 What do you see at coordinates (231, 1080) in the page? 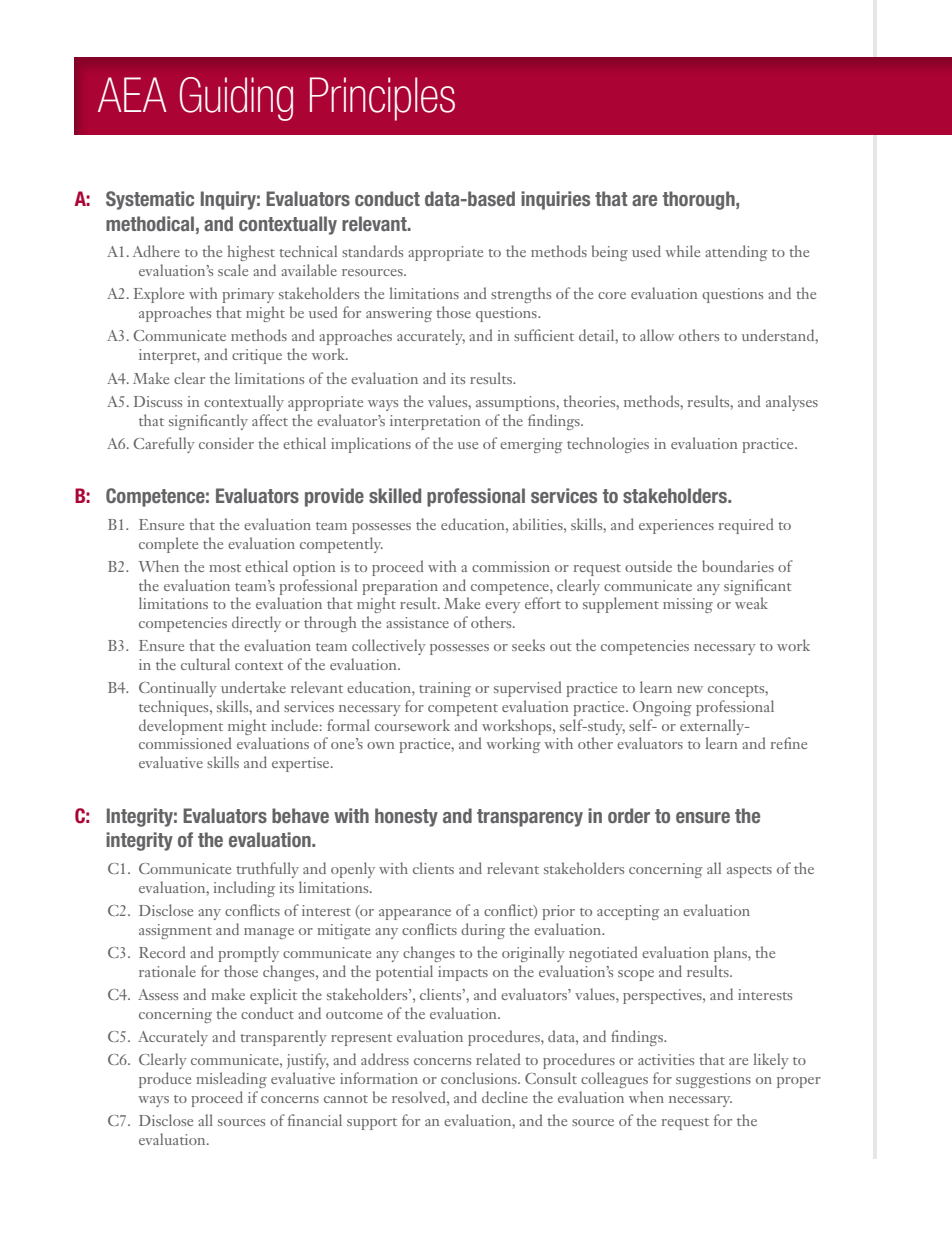
I see `misleading` at bounding box center [231, 1080].
